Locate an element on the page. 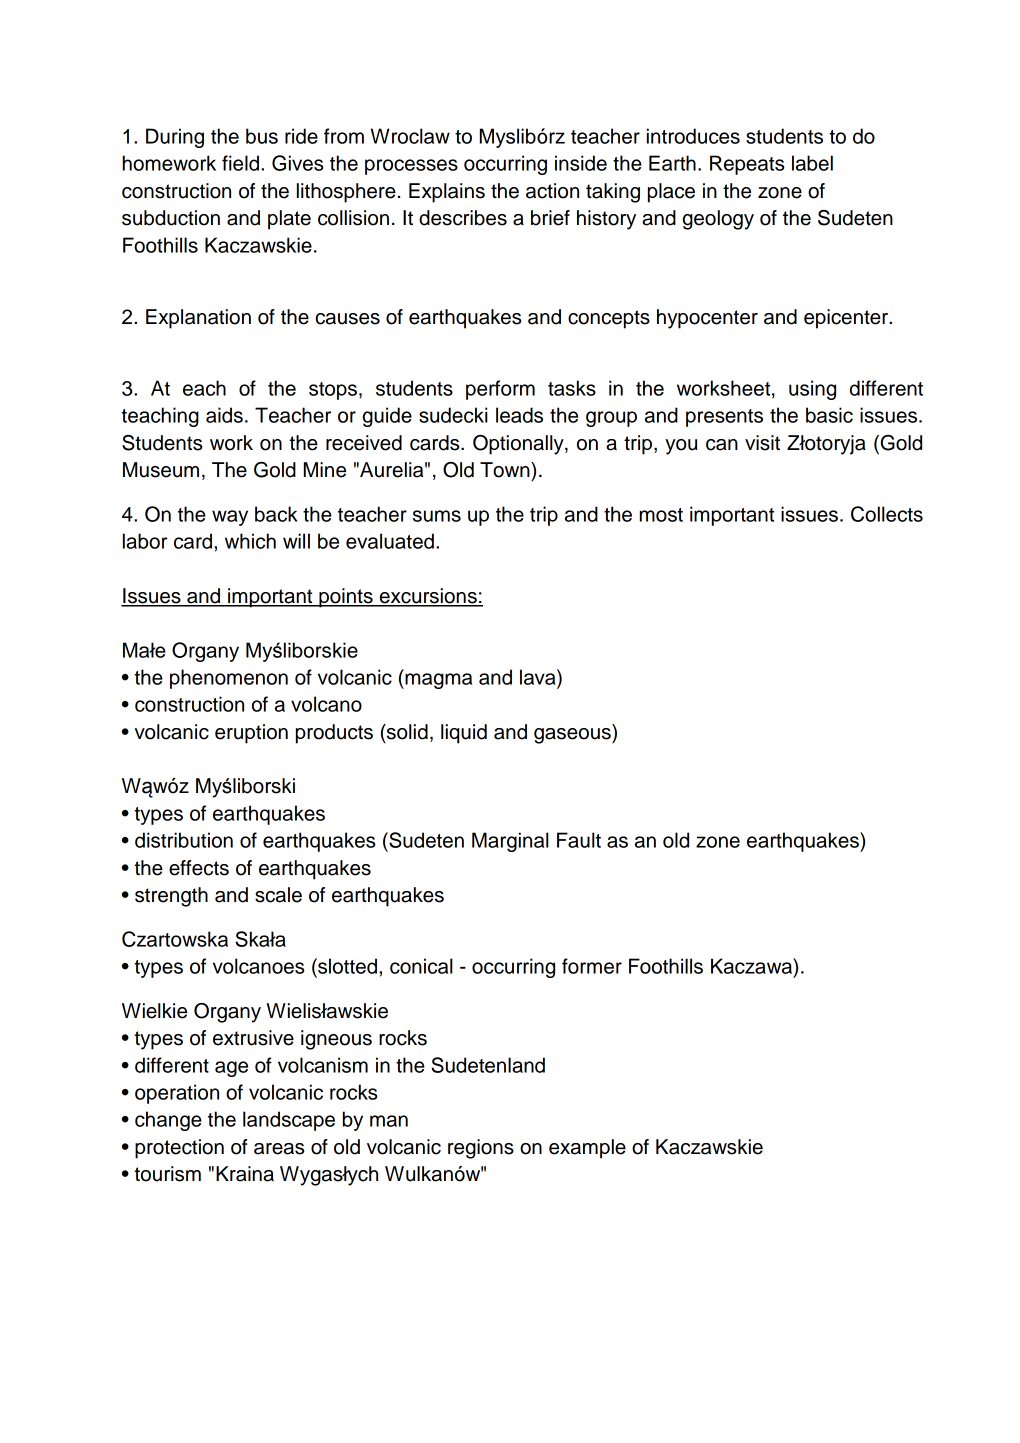  action is located at coordinates (552, 191).
